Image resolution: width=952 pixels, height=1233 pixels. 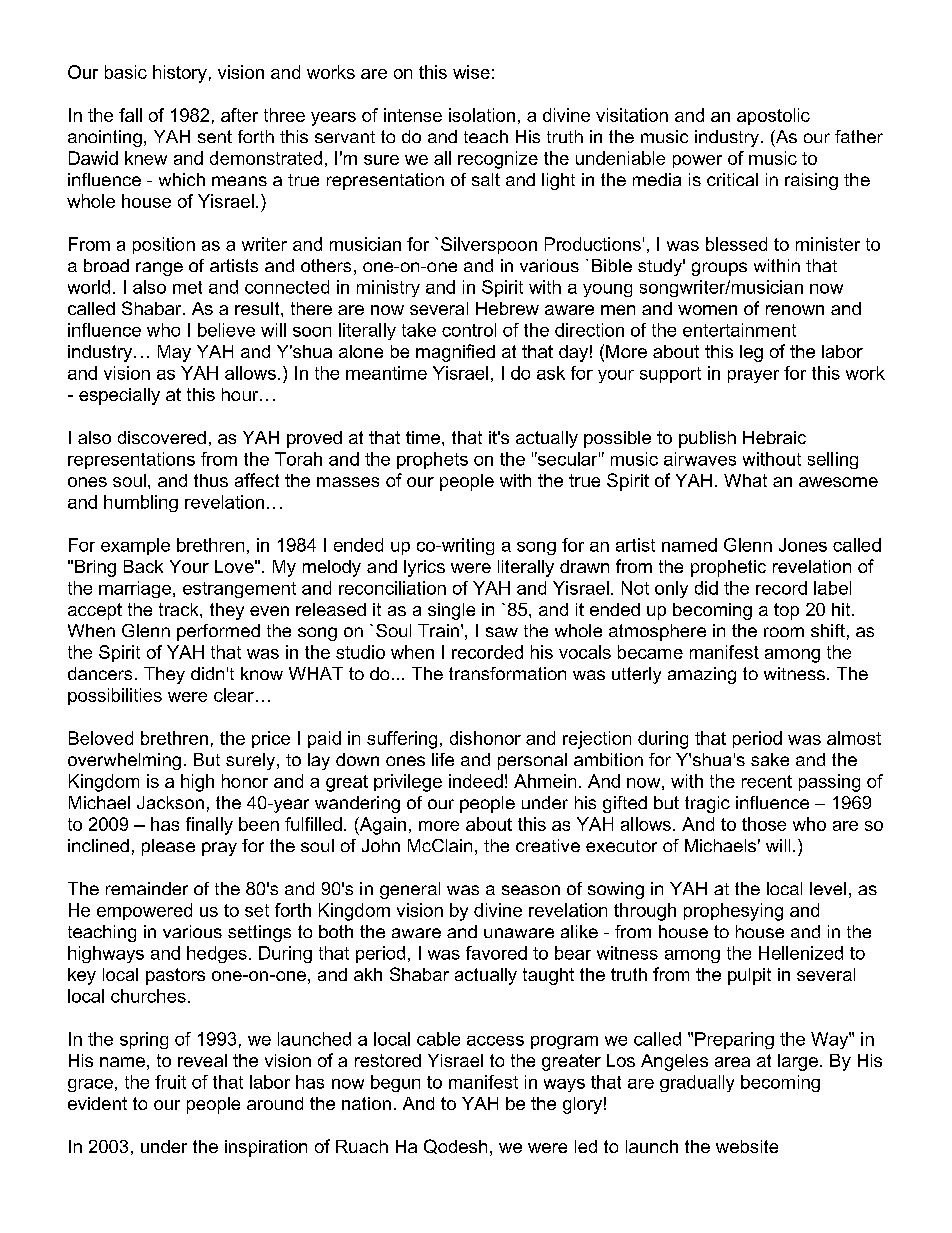 I want to click on magnified, so click(x=455, y=353).
